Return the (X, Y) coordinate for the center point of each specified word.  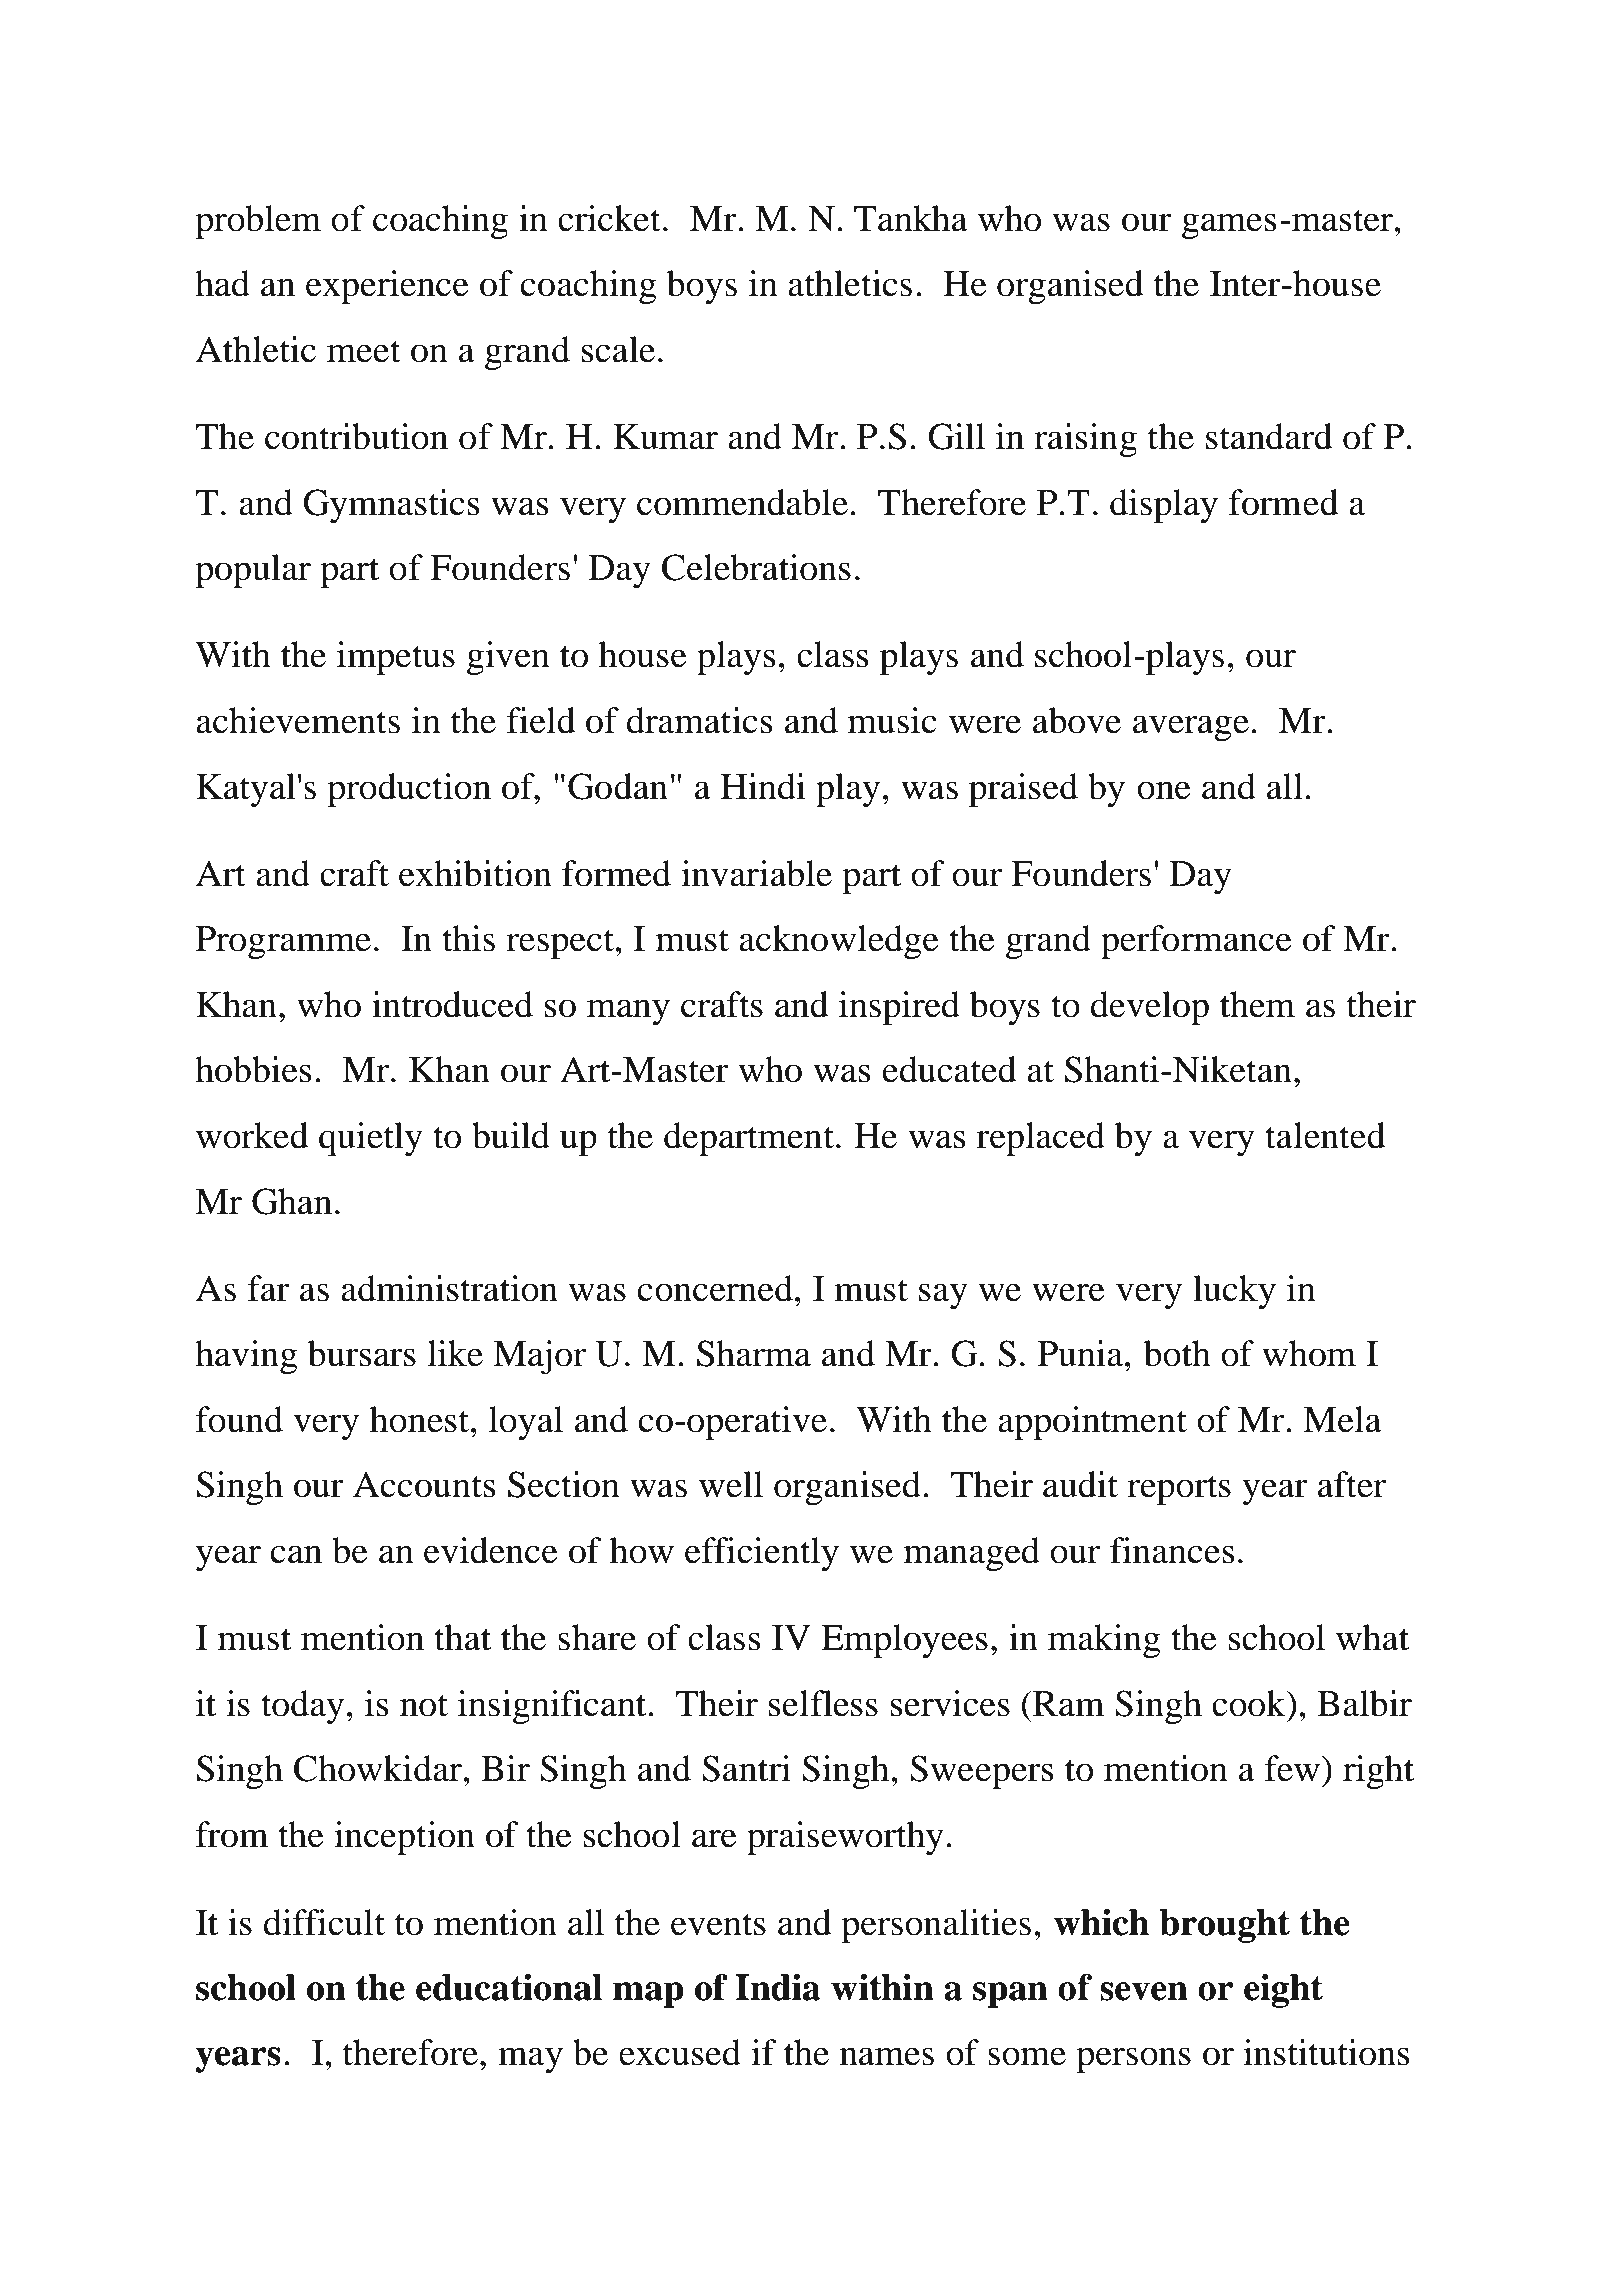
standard (1269, 436)
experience (387, 287)
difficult (324, 1922)
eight (1283, 1991)
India (778, 1987)
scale (618, 349)
